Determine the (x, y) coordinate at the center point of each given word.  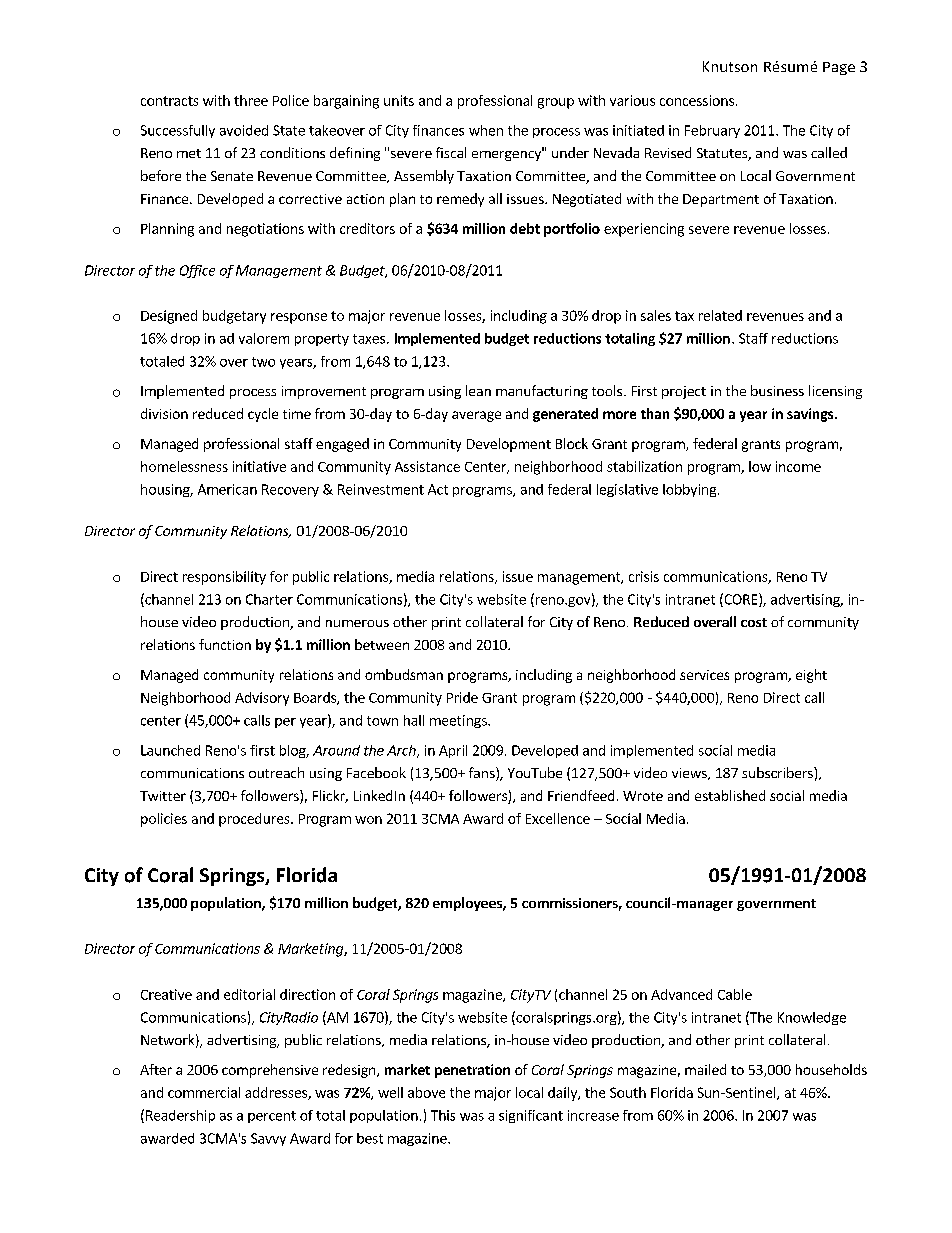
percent (272, 1117)
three (251, 100)
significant (531, 1116)
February (712, 131)
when (486, 130)
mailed (705, 1069)
